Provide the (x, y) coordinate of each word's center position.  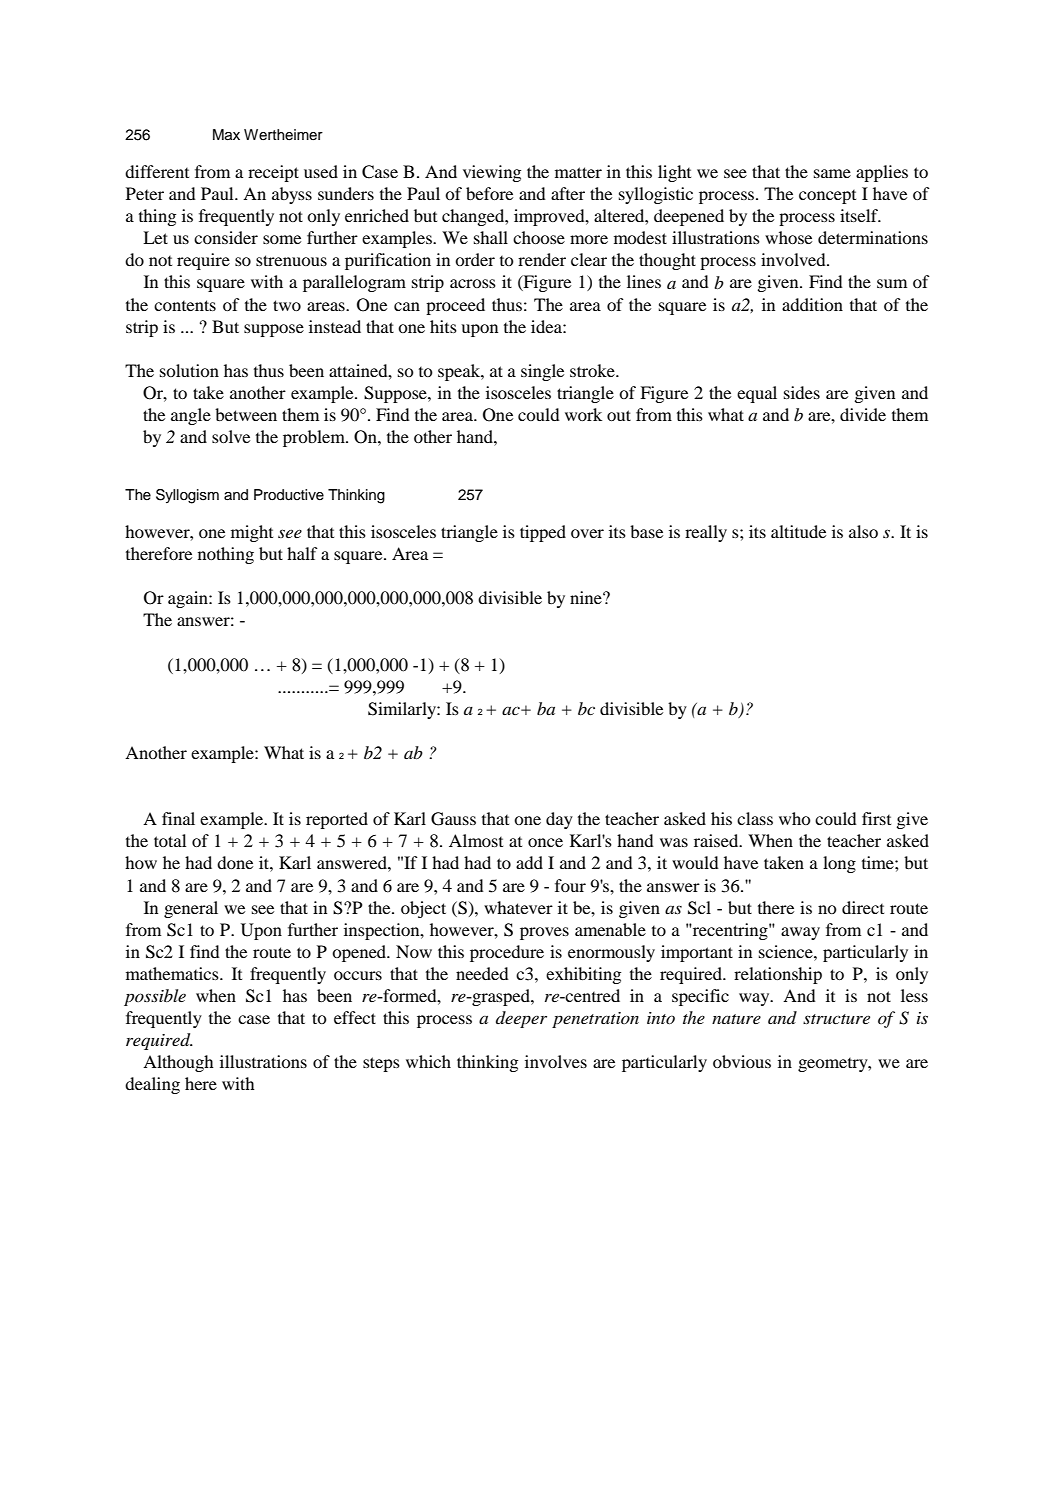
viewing (492, 173)
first (876, 818)
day (559, 820)
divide (863, 414)
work (583, 414)
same (832, 173)
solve (231, 436)
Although (178, 1063)
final (178, 818)
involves (556, 1061)
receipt (273, 173)
